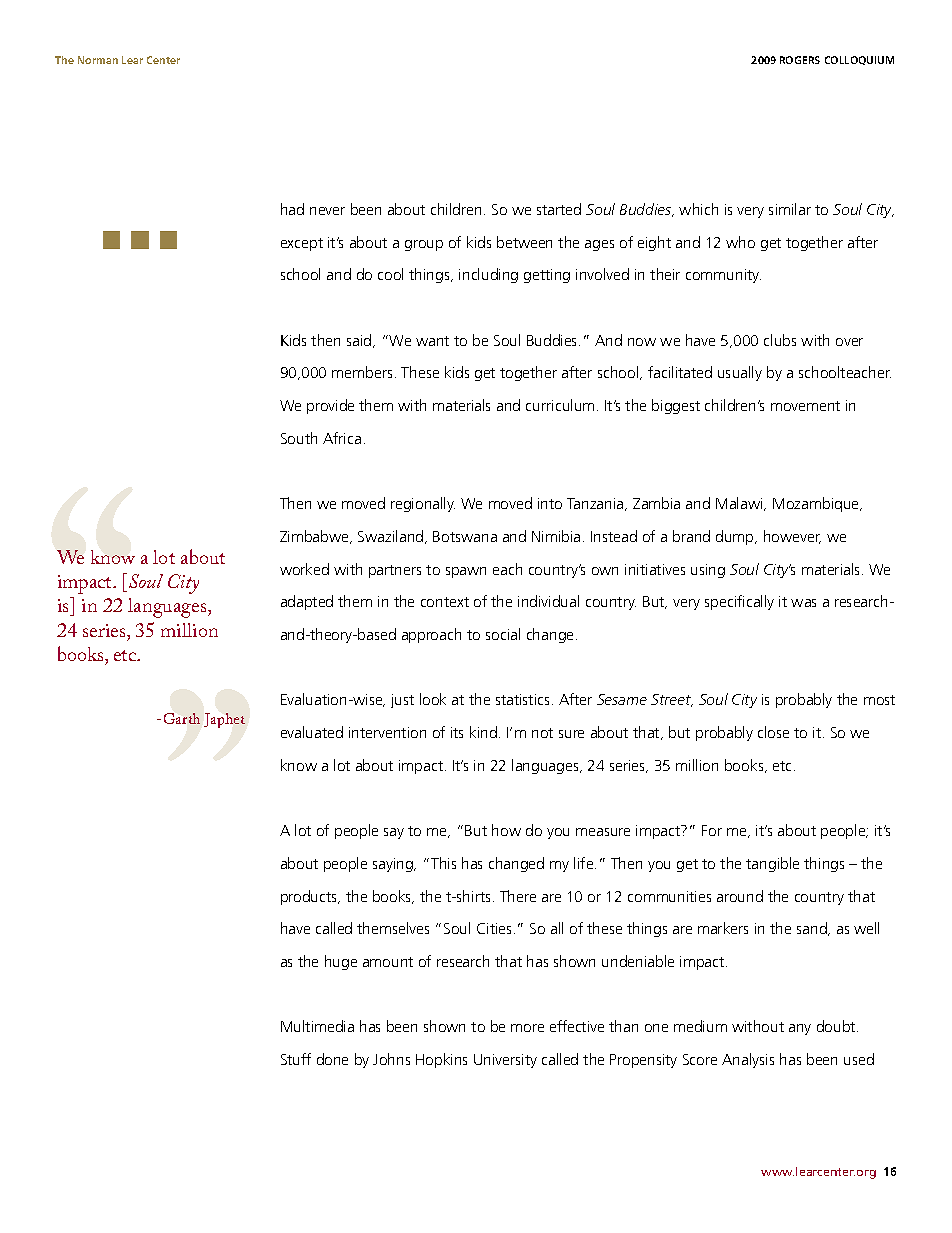  Describe the element at coordinates (296, 1059) in the page. I see `Stuff` at that location.
